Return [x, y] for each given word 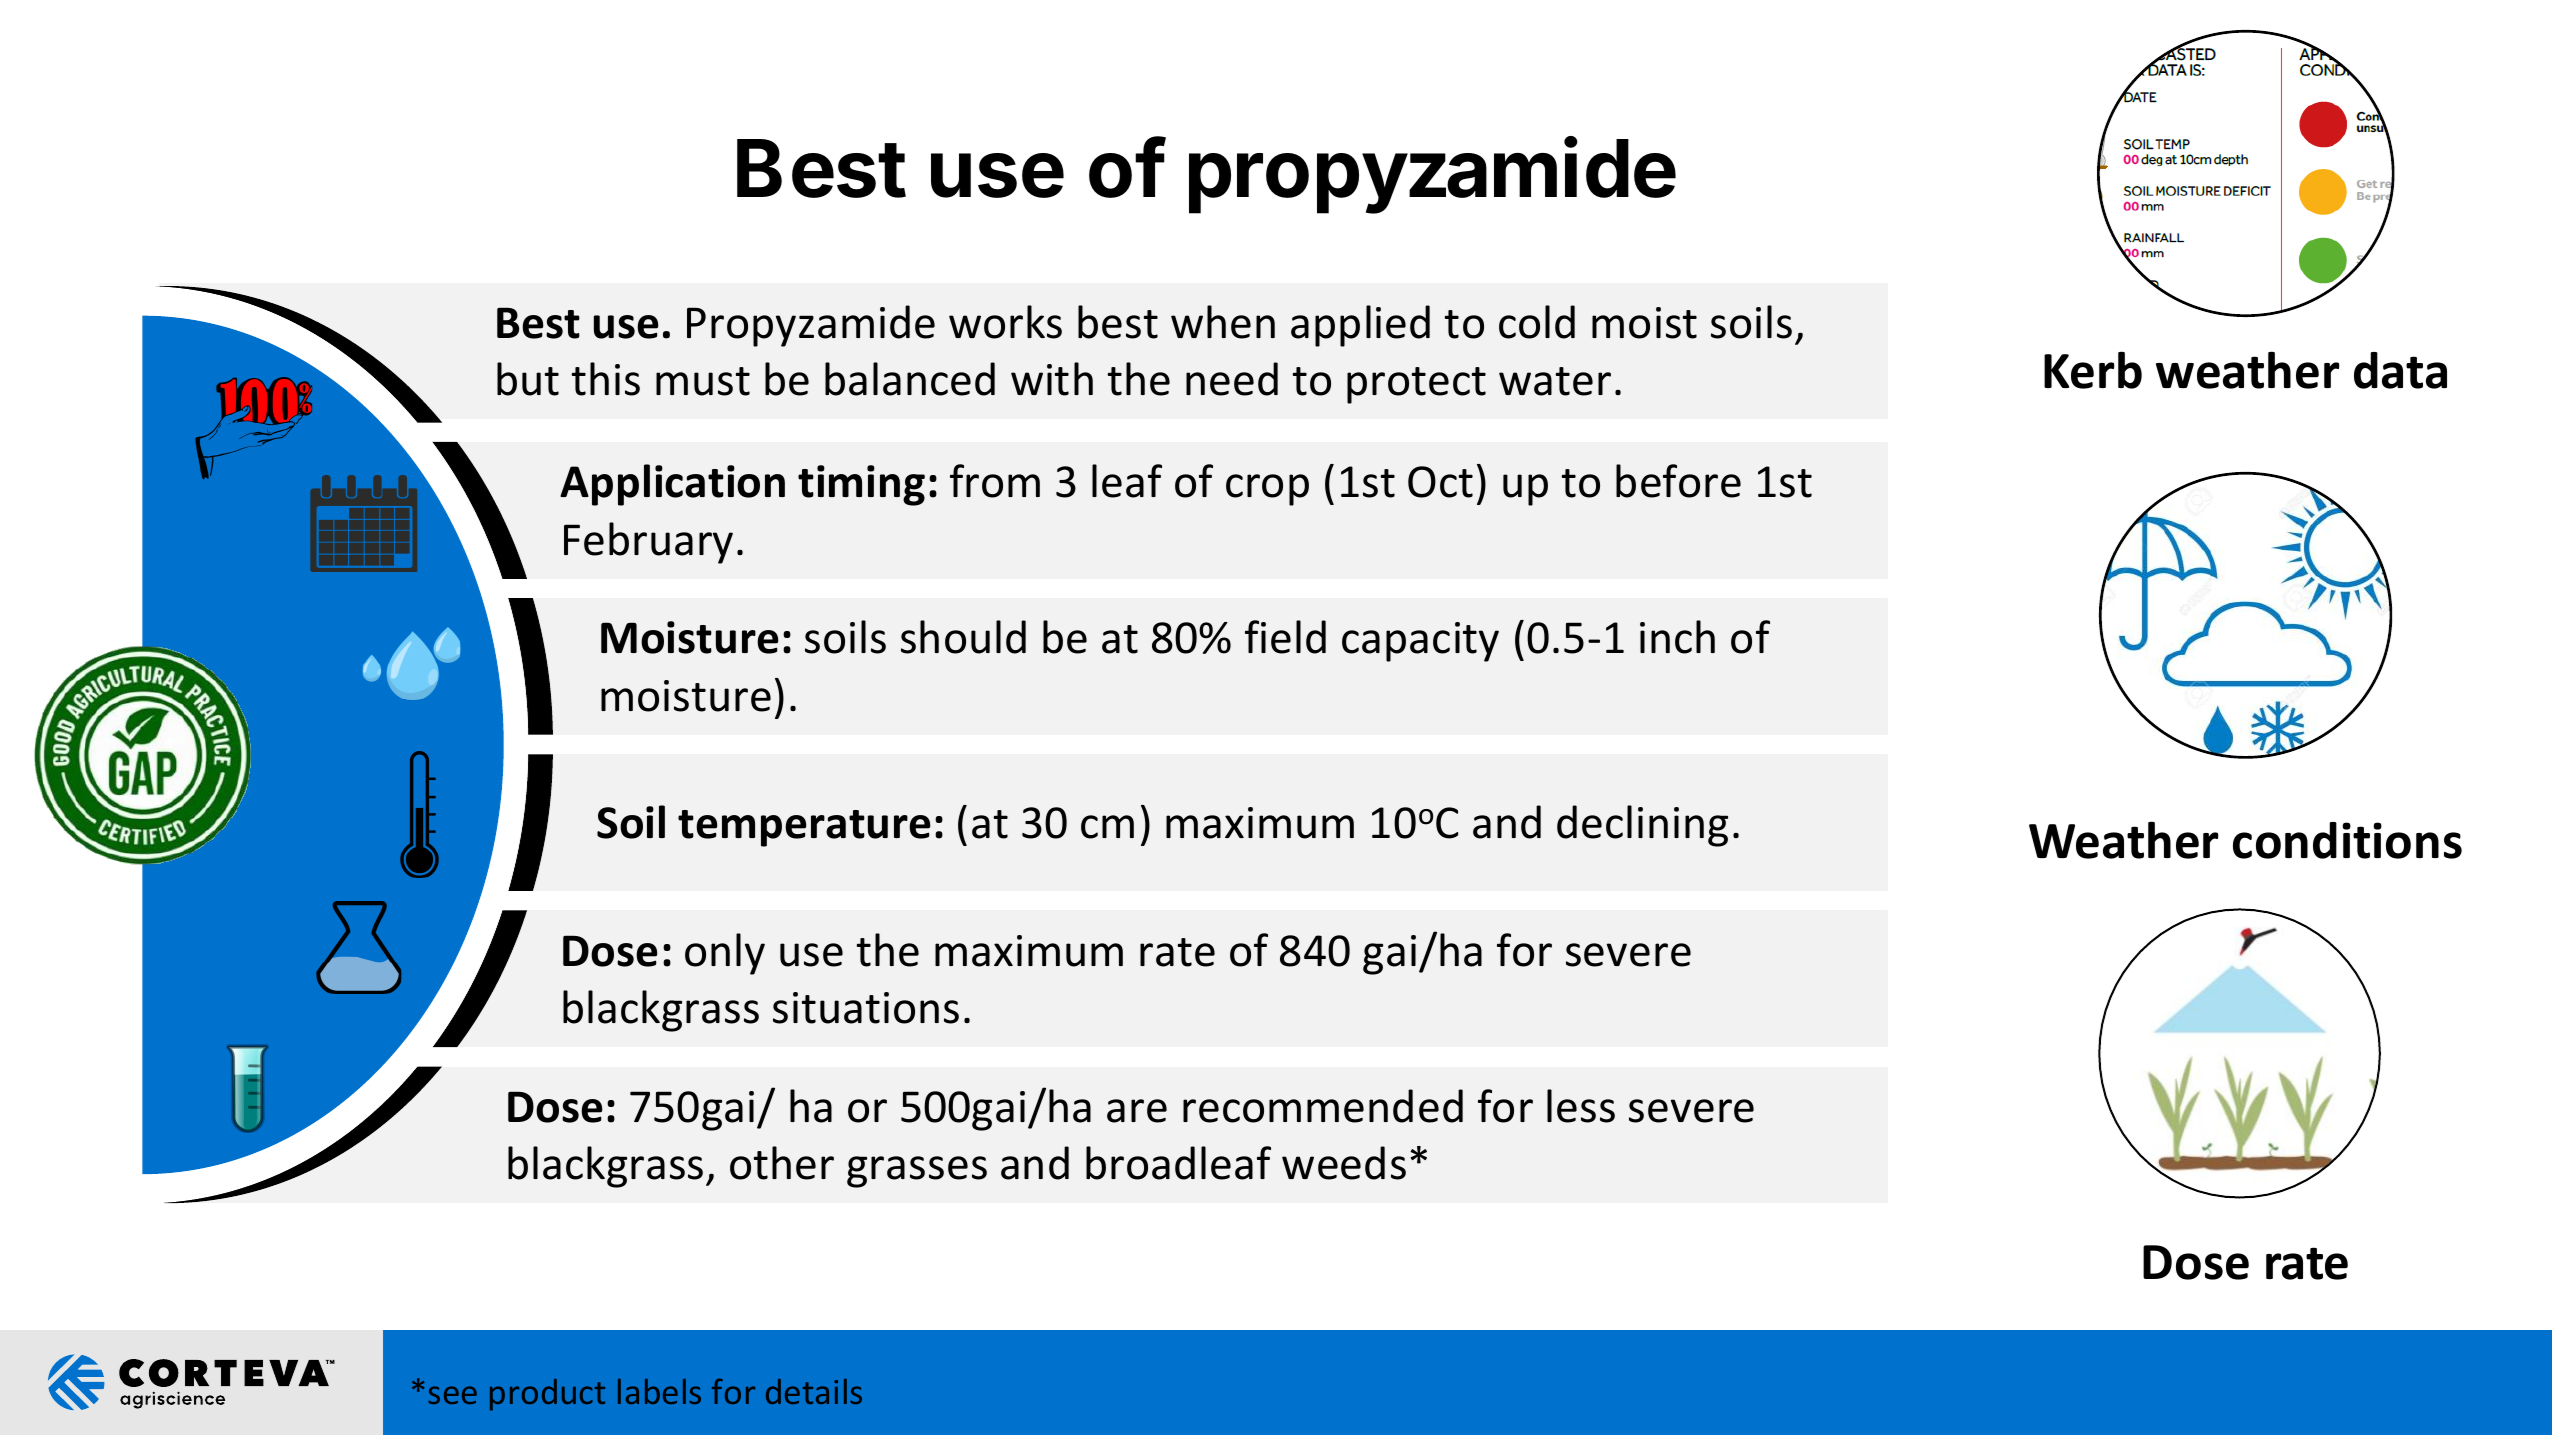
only [725, 954]
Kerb [2093, 370]
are [1137, 1111]
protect [1416, 385]
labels [659, 1391]
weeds [1344, 1163]
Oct [1440, 482]
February [648, 543]
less [1581, 1106]
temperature [804, 828]
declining [1642, 826]
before [1678, 481]
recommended [1323, 1106]
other [782, 1163]
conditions [2347, 840]
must [703, 381]
